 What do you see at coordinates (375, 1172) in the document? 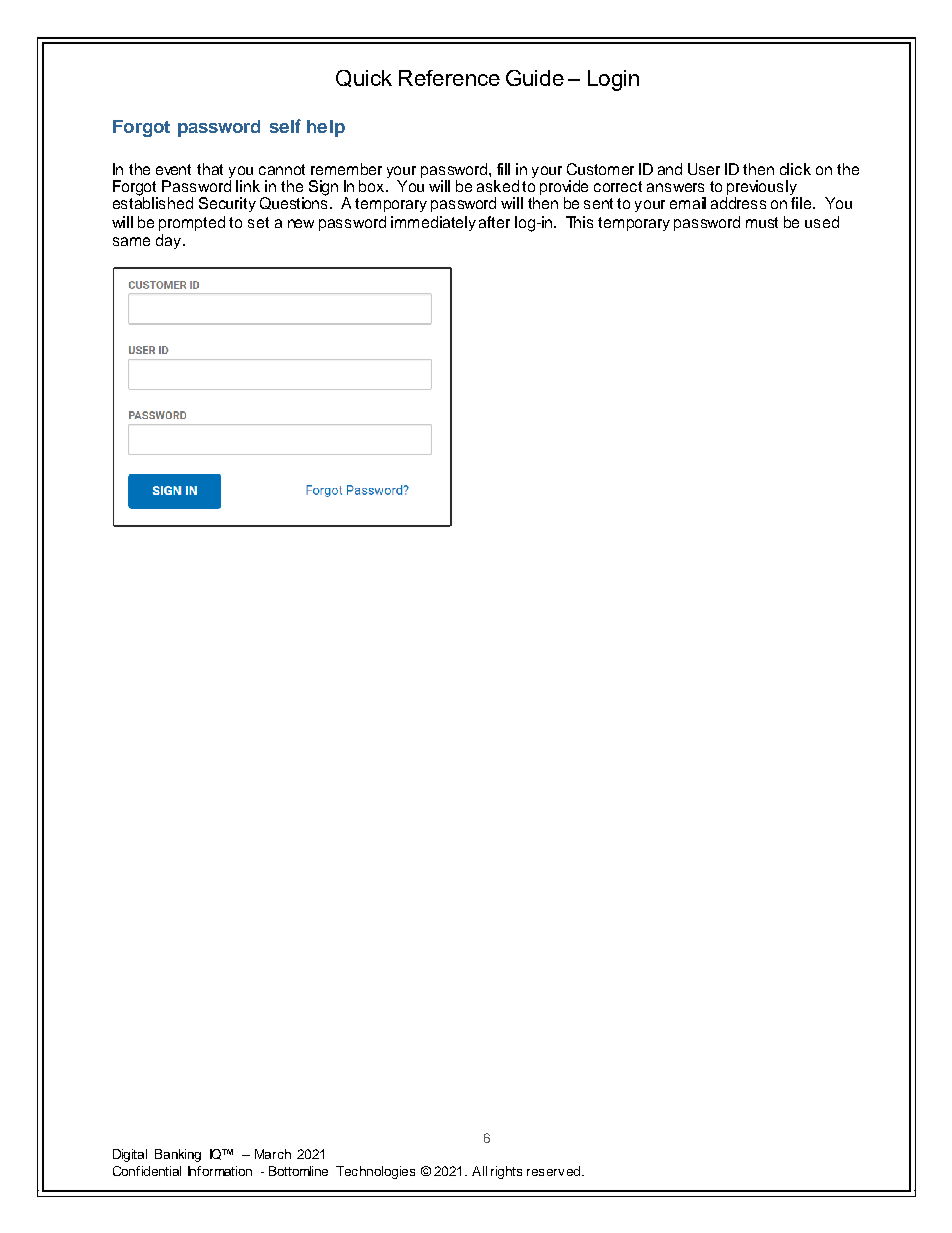
I see `Technologies` at bounding box center [375, 1172].
